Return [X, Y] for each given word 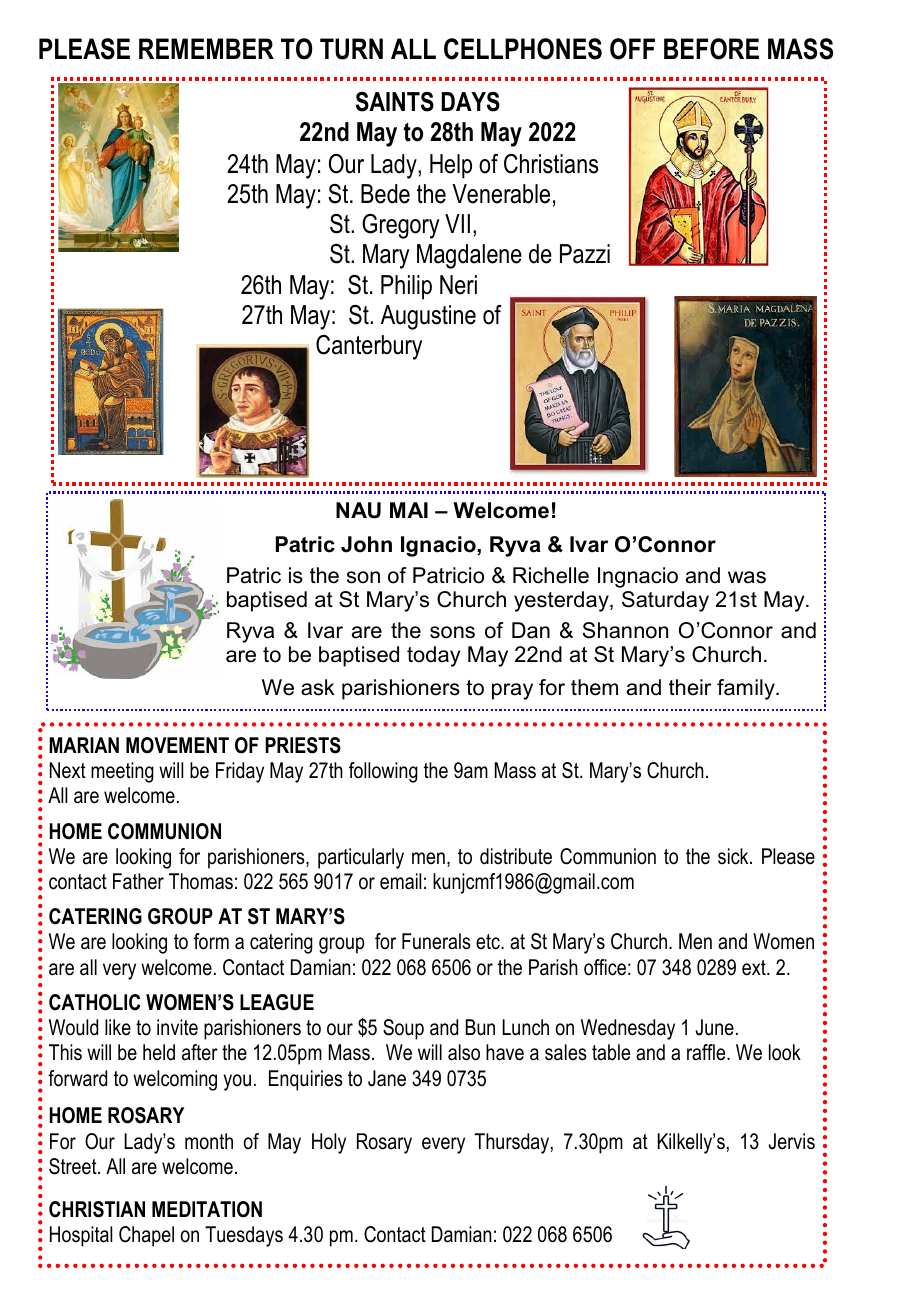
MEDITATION [207, 1209]
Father [138, 881]
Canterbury [369, 347]
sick [734, 856]
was [747, 577]
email [400, 881]
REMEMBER [206, 48]
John [366, 544]
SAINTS [395, 102]
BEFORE [711, 49]
